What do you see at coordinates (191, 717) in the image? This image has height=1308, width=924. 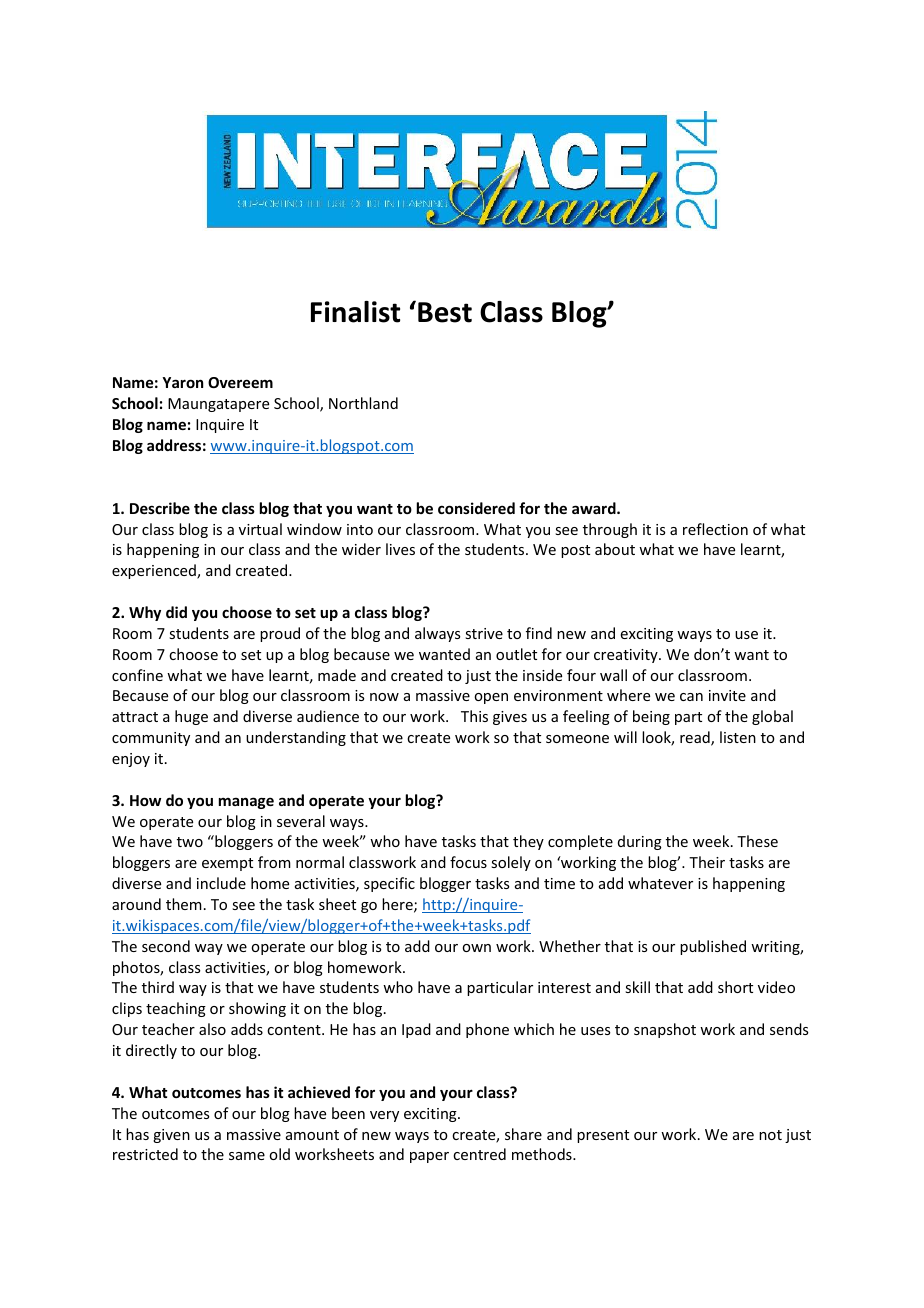 I see `huge` at bounding box center [191, 717].
